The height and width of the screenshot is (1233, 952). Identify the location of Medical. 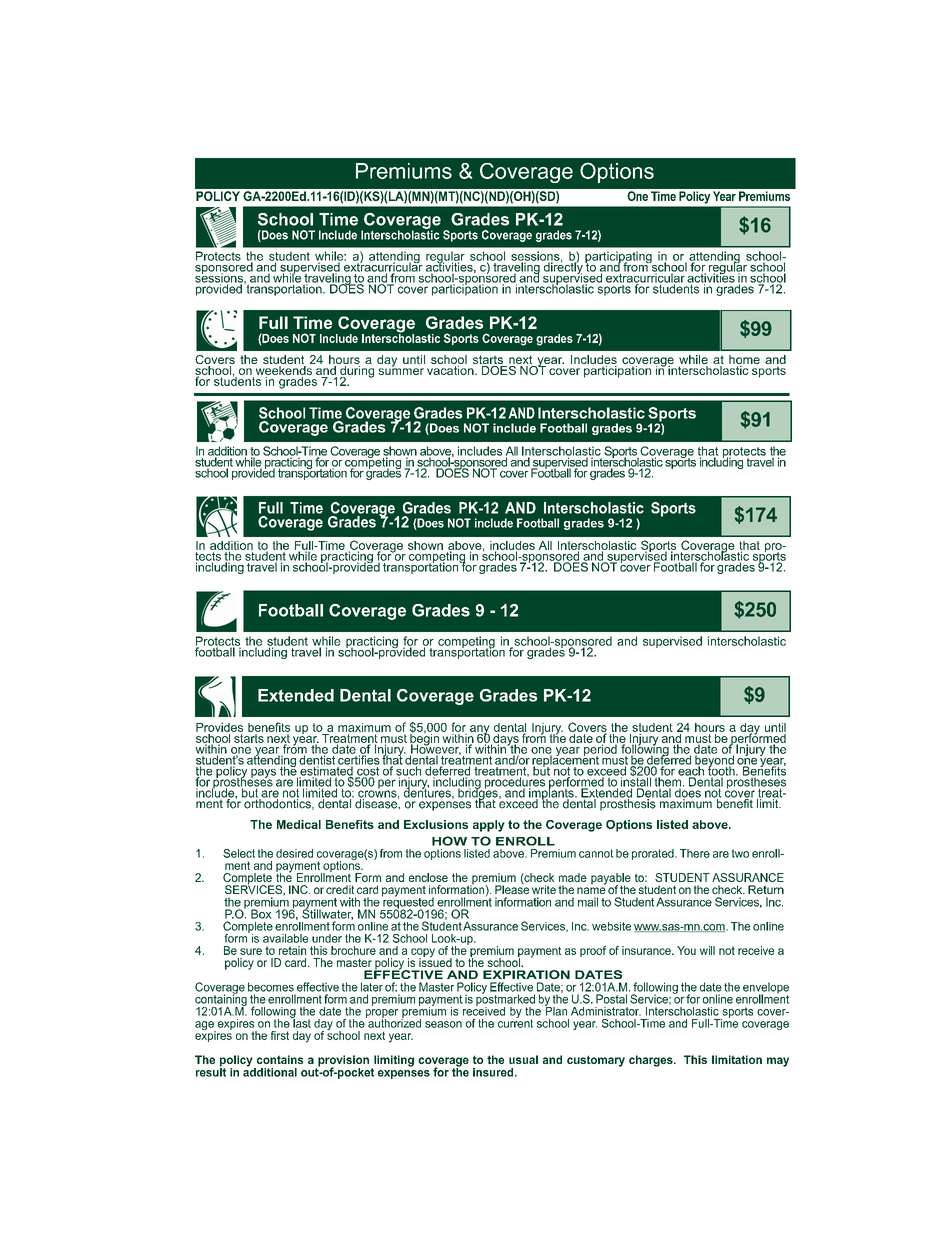
(299, 824).
